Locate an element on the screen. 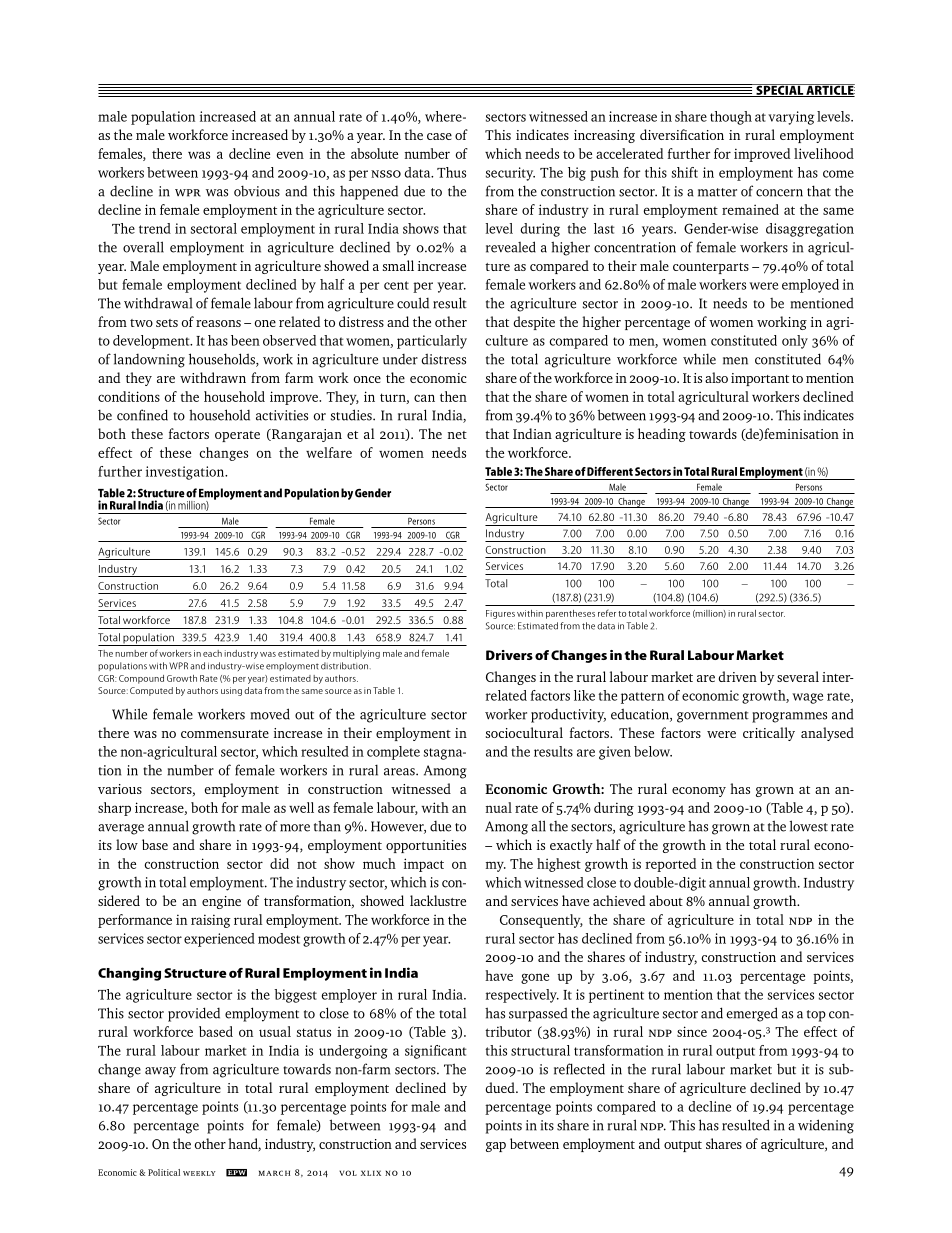 This screenshot has height=1233, width=952. though is located at coordinates (731, 118).
